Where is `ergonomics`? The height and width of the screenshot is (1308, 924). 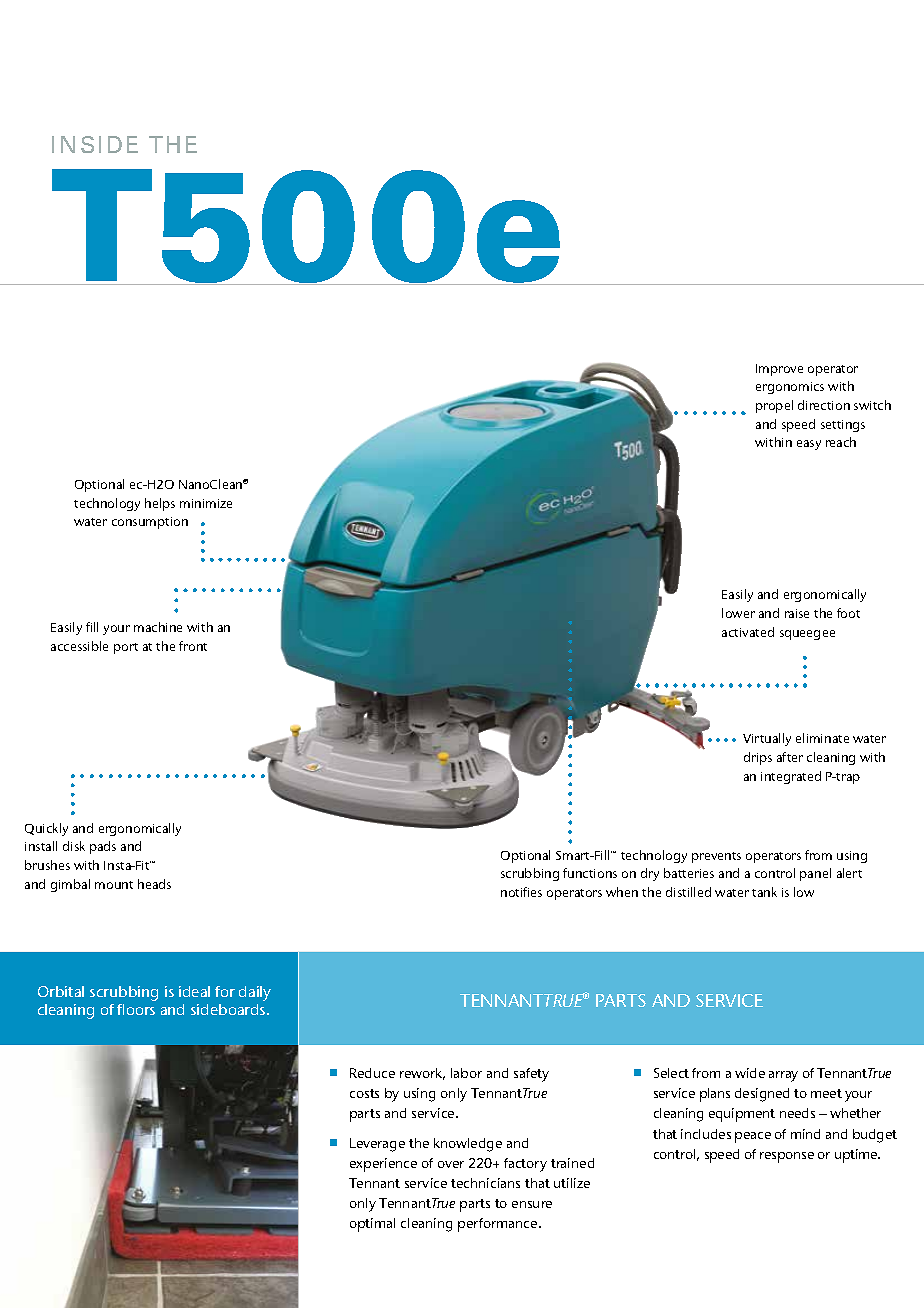 ergonomics is located at coordinates (790, 388).
